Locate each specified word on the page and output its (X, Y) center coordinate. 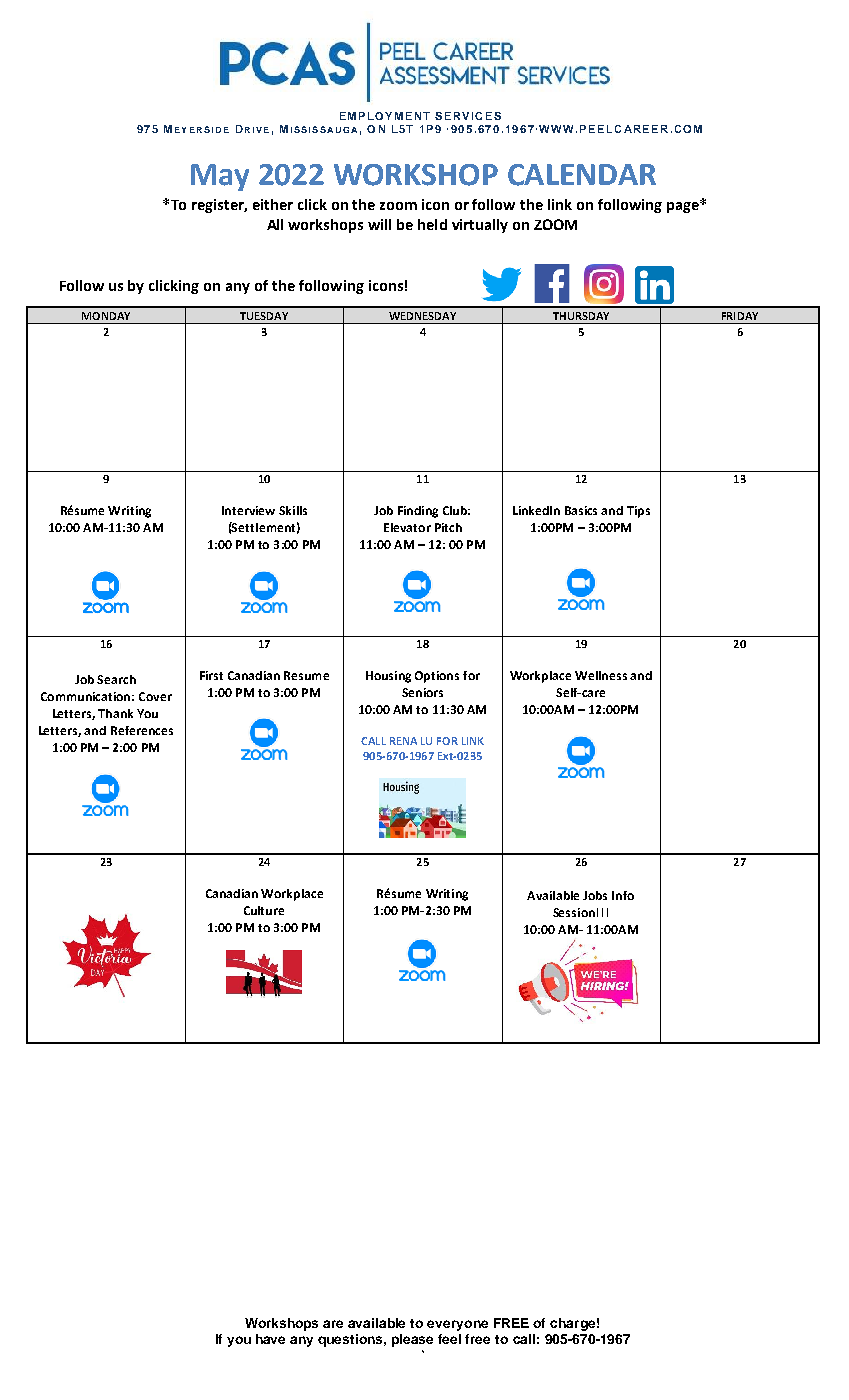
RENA (403, 741)
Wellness (601, 675)
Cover (155, 696)
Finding (418, 512)
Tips (638, 512)
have (270, 1339)
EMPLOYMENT (385, 116)
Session (574, 912)
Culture (264, 910)
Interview (248, 510)
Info (623, 895)
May (220, 177)
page (684, 206)
